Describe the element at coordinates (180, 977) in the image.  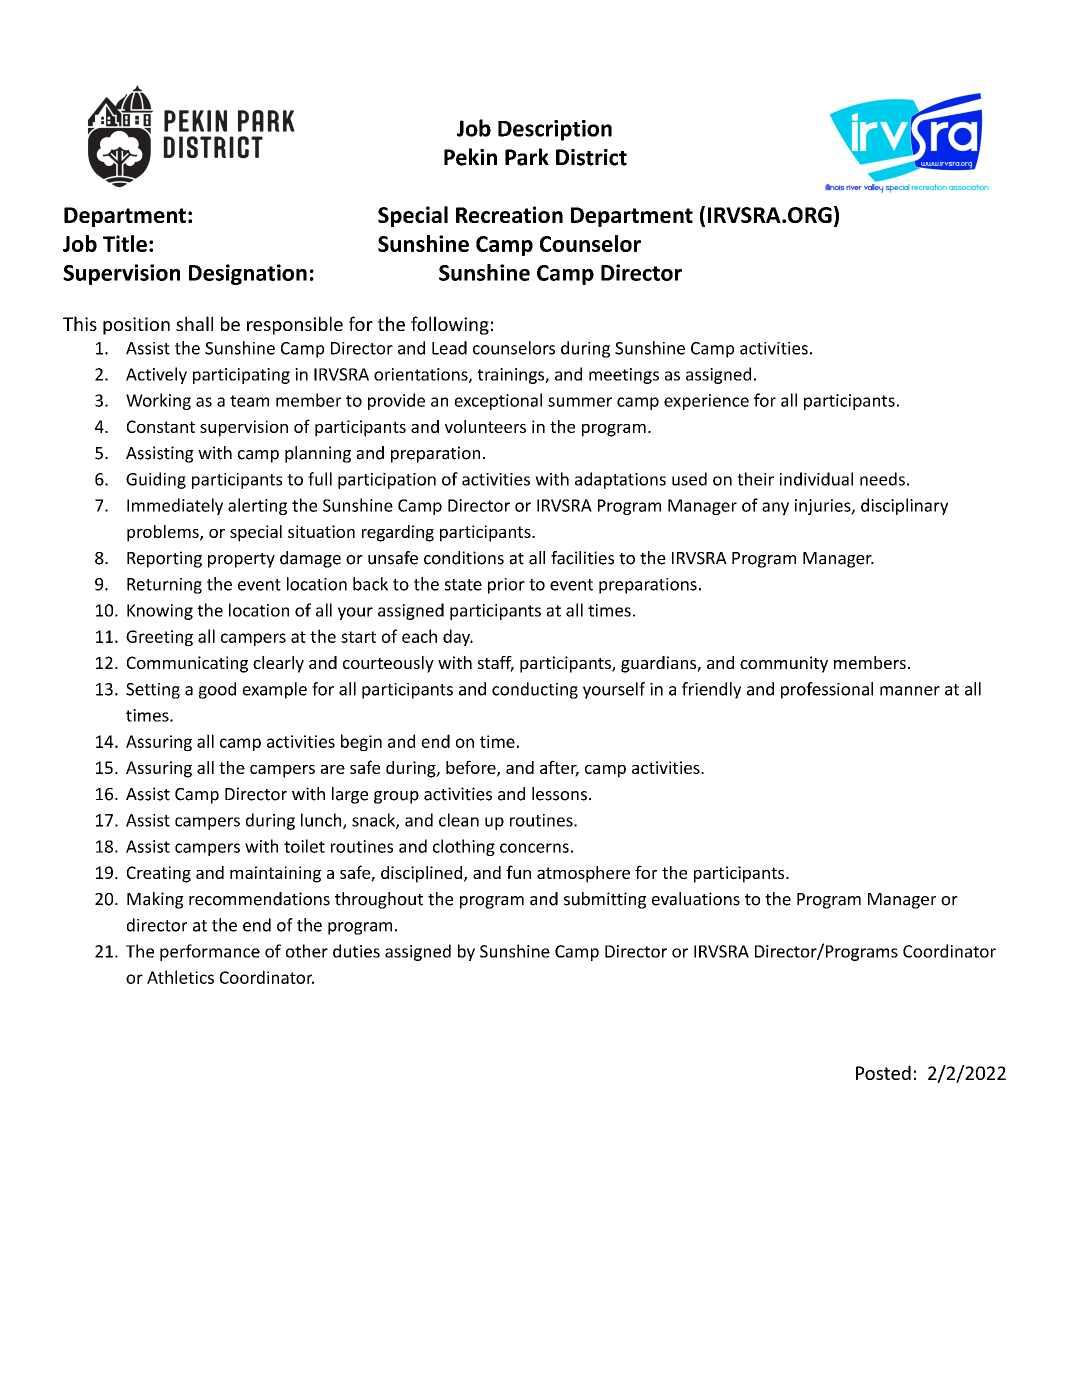
I see `Athletics` at that location.
